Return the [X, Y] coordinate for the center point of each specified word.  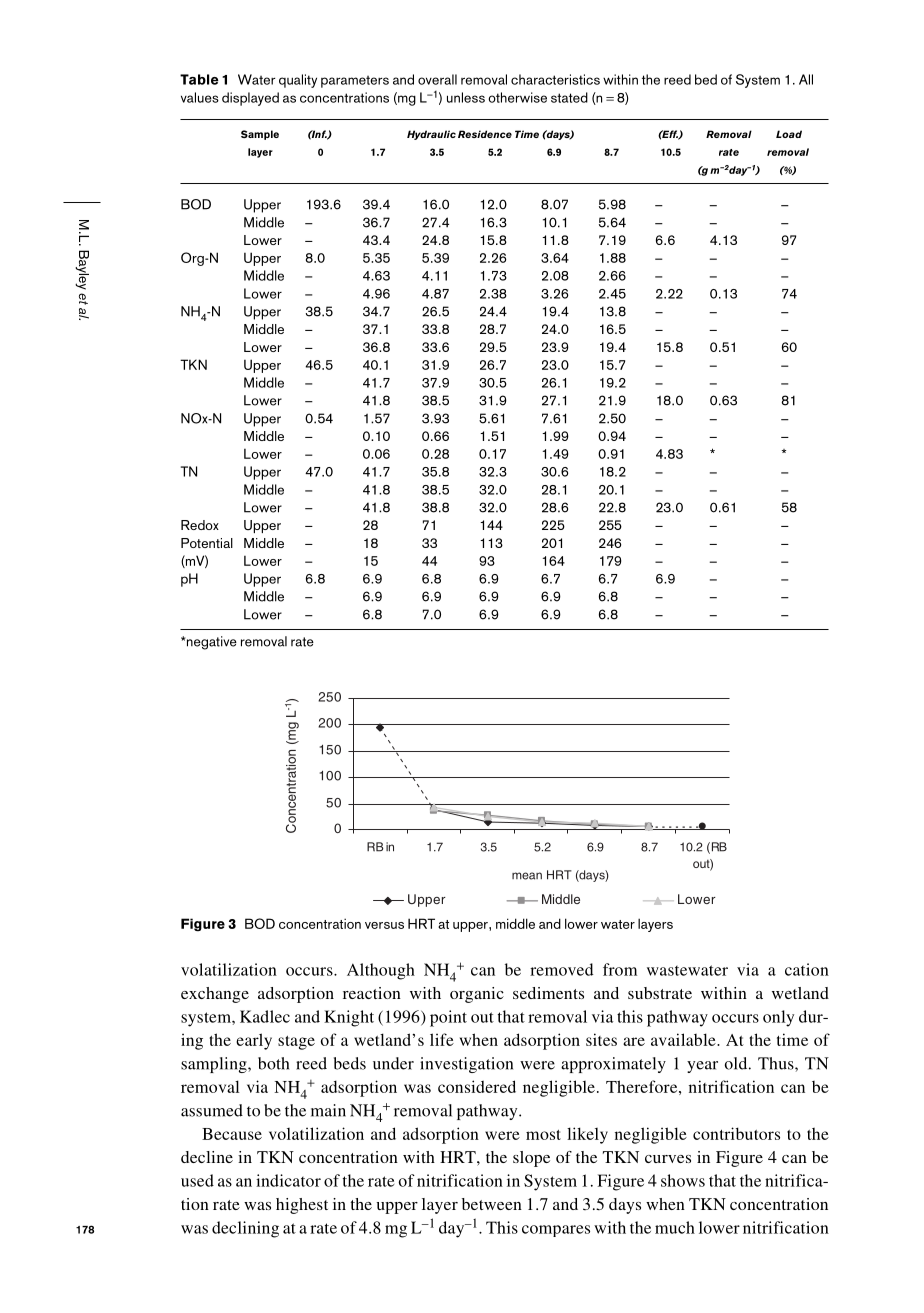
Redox [200, 525]
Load [789, 134]
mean [527, 876]
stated [569, 97]
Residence [485, 134]
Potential [207, 543]
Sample [260, 135]
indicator [288, 1180]
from [620, 969]
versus [384, 925]
